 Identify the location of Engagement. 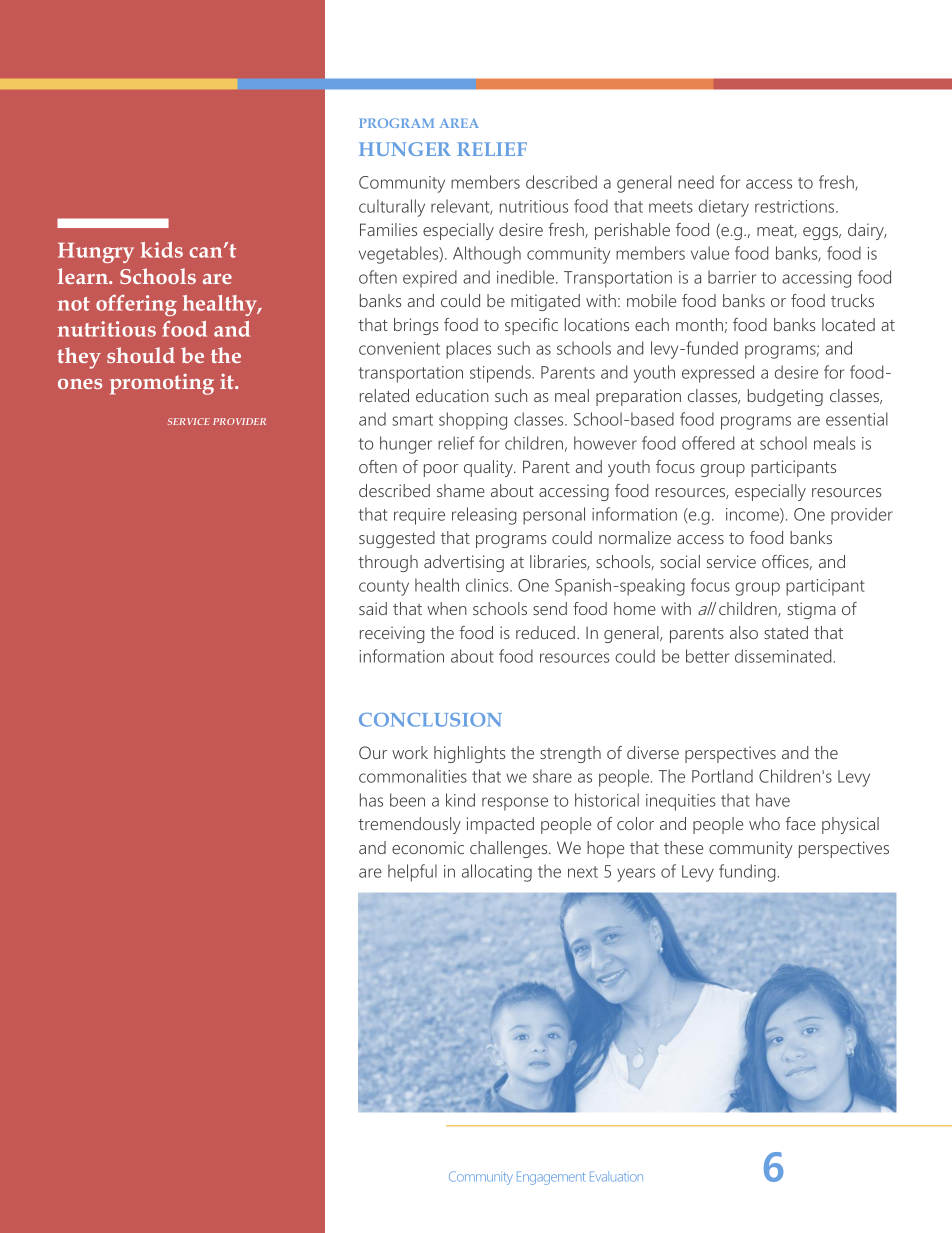
(551, 1178).
